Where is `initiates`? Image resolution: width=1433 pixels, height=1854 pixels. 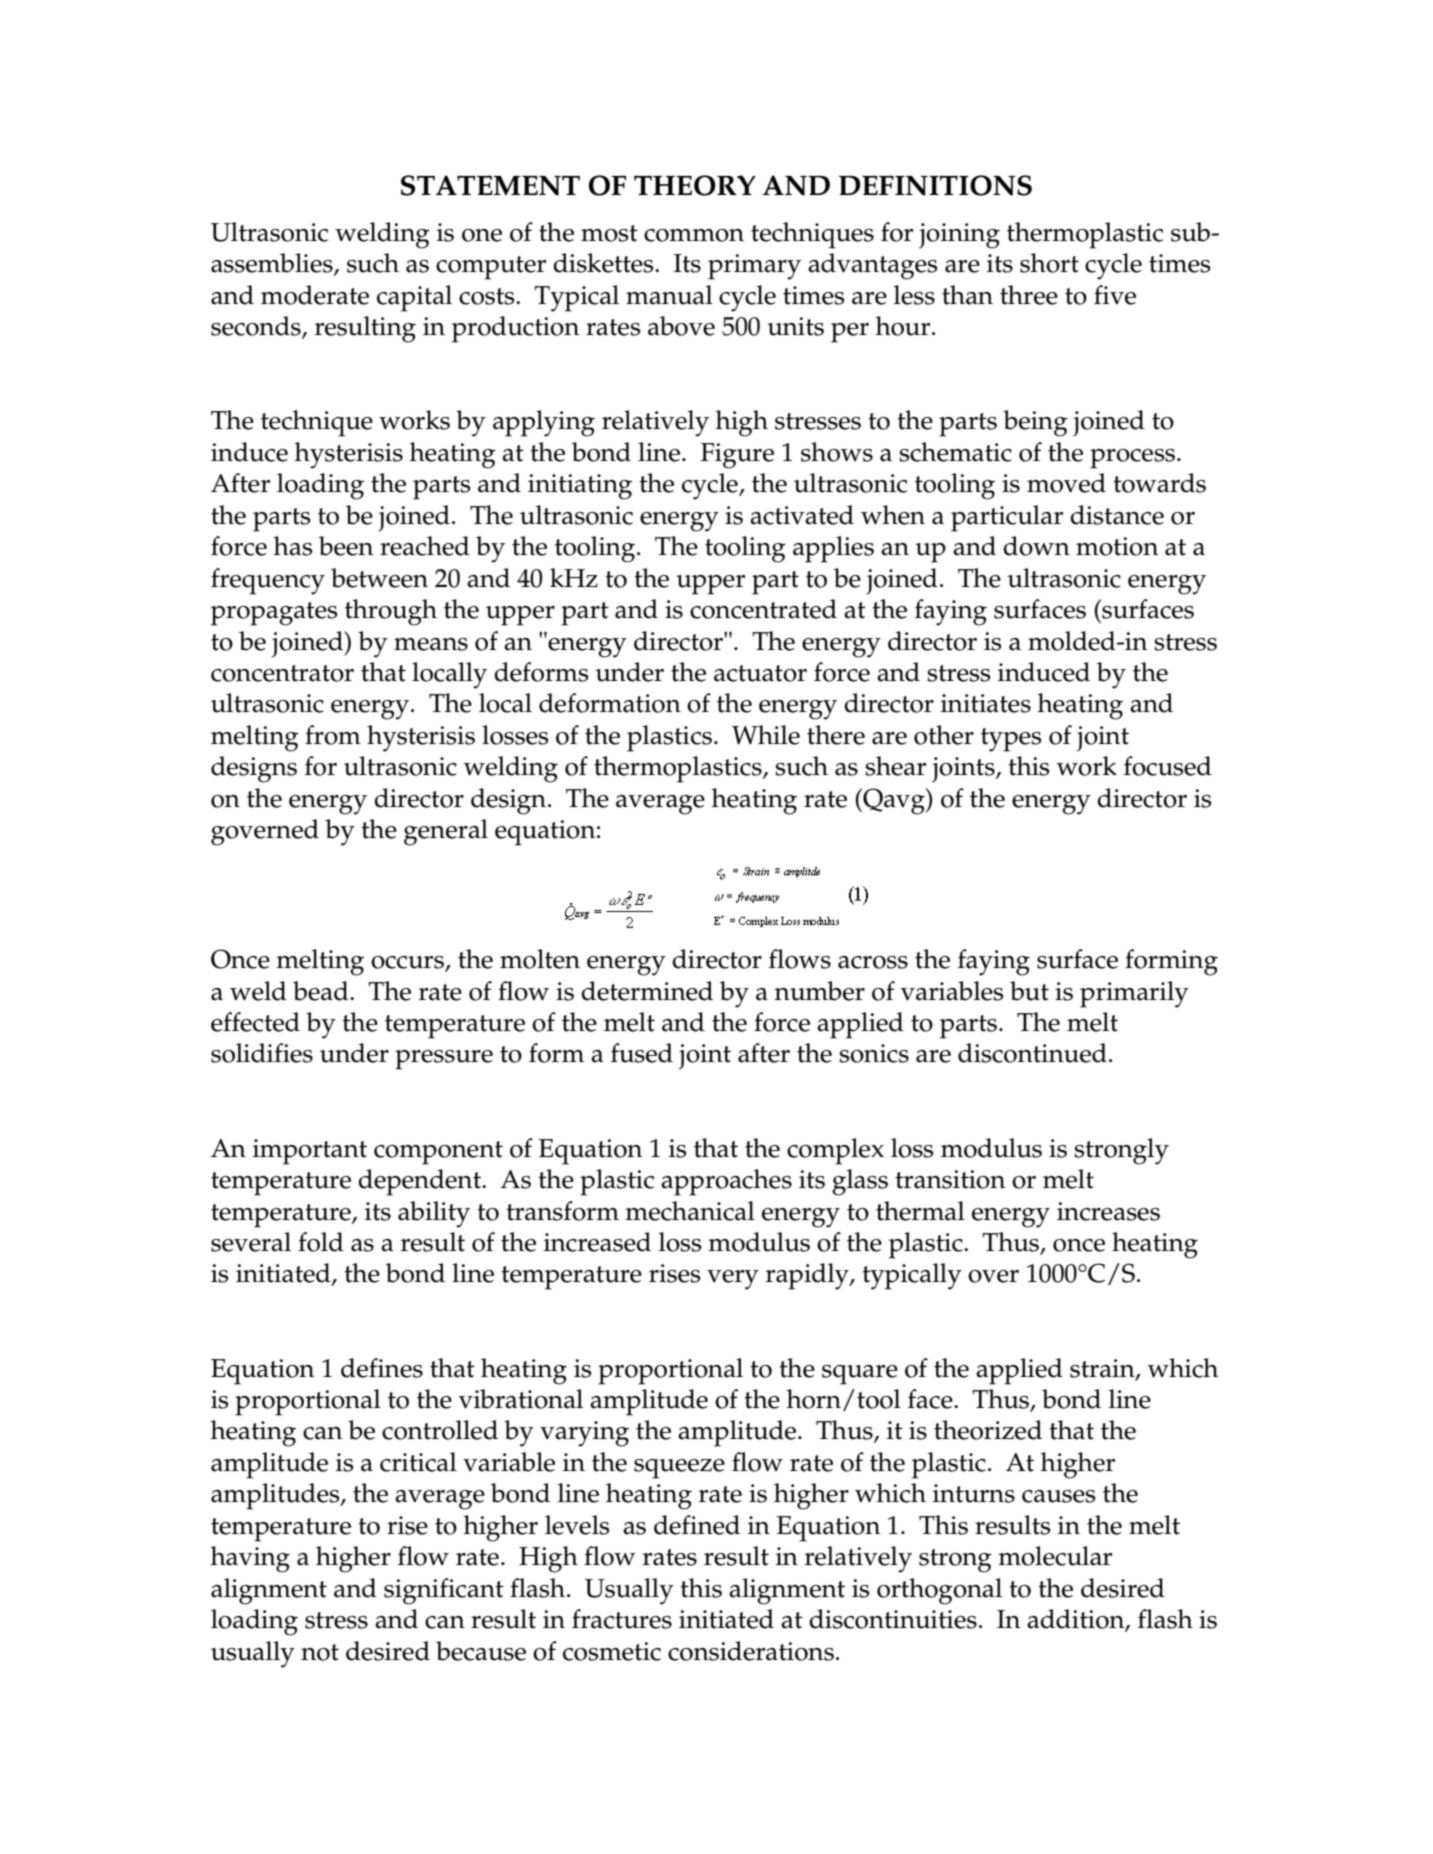
initiates is located at coordinates (986, 703).
